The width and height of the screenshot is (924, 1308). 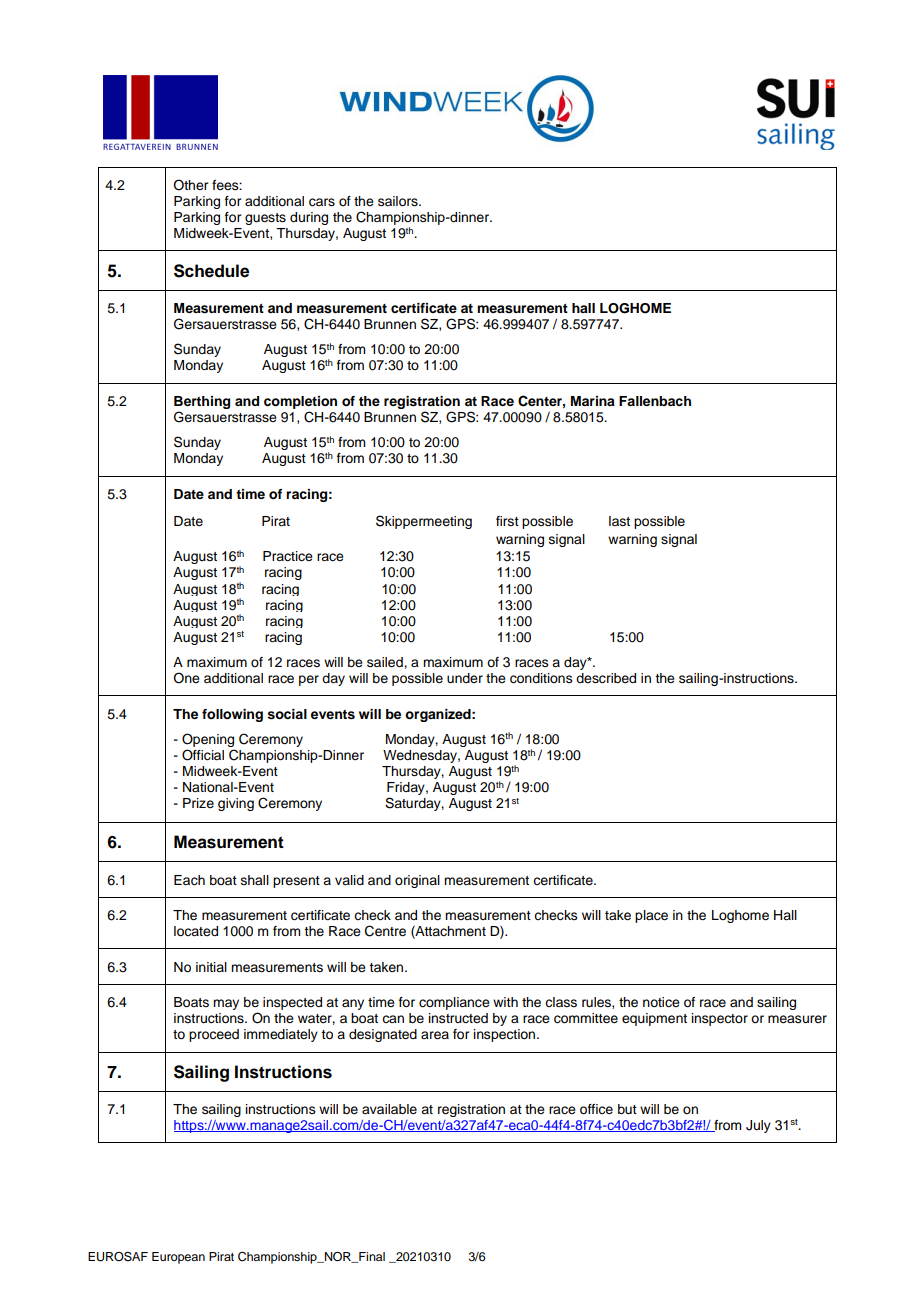 What do you see at coordinates (211, 967) in the screenshot?
I see `initial` at bounding box center [211, 967].
